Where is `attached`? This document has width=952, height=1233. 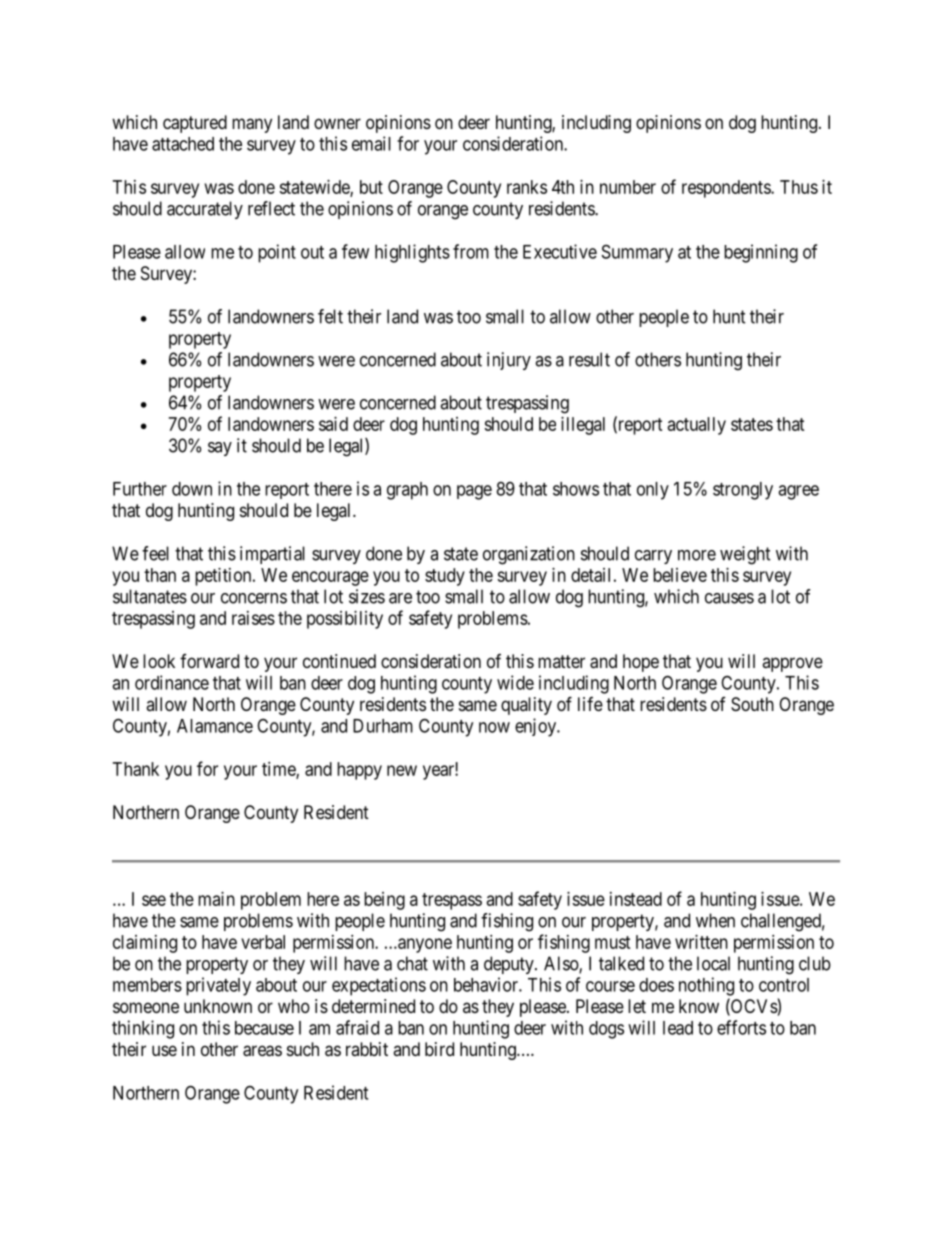
attached is located at coordinates (183, 144).
